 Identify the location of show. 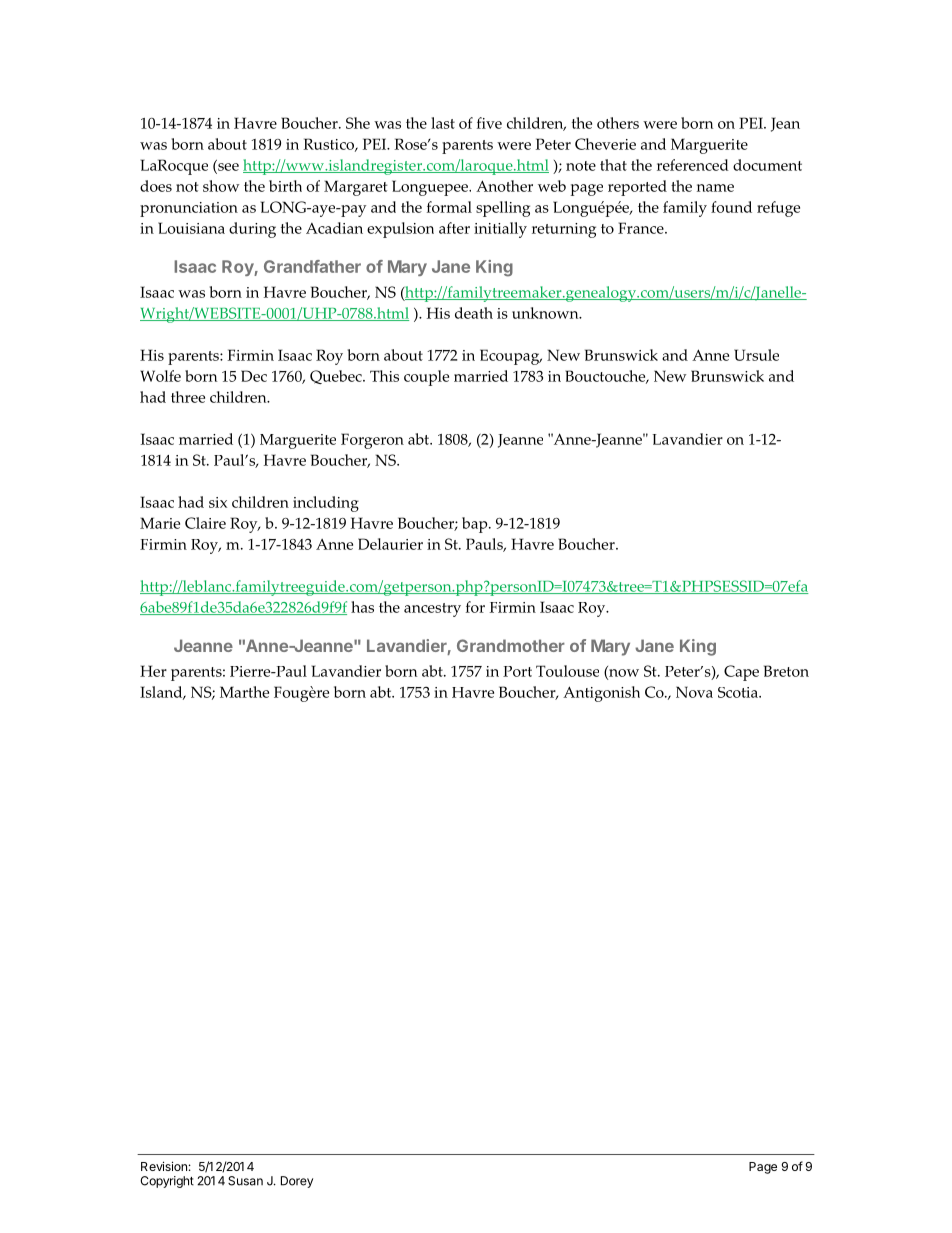
(221, 186).
